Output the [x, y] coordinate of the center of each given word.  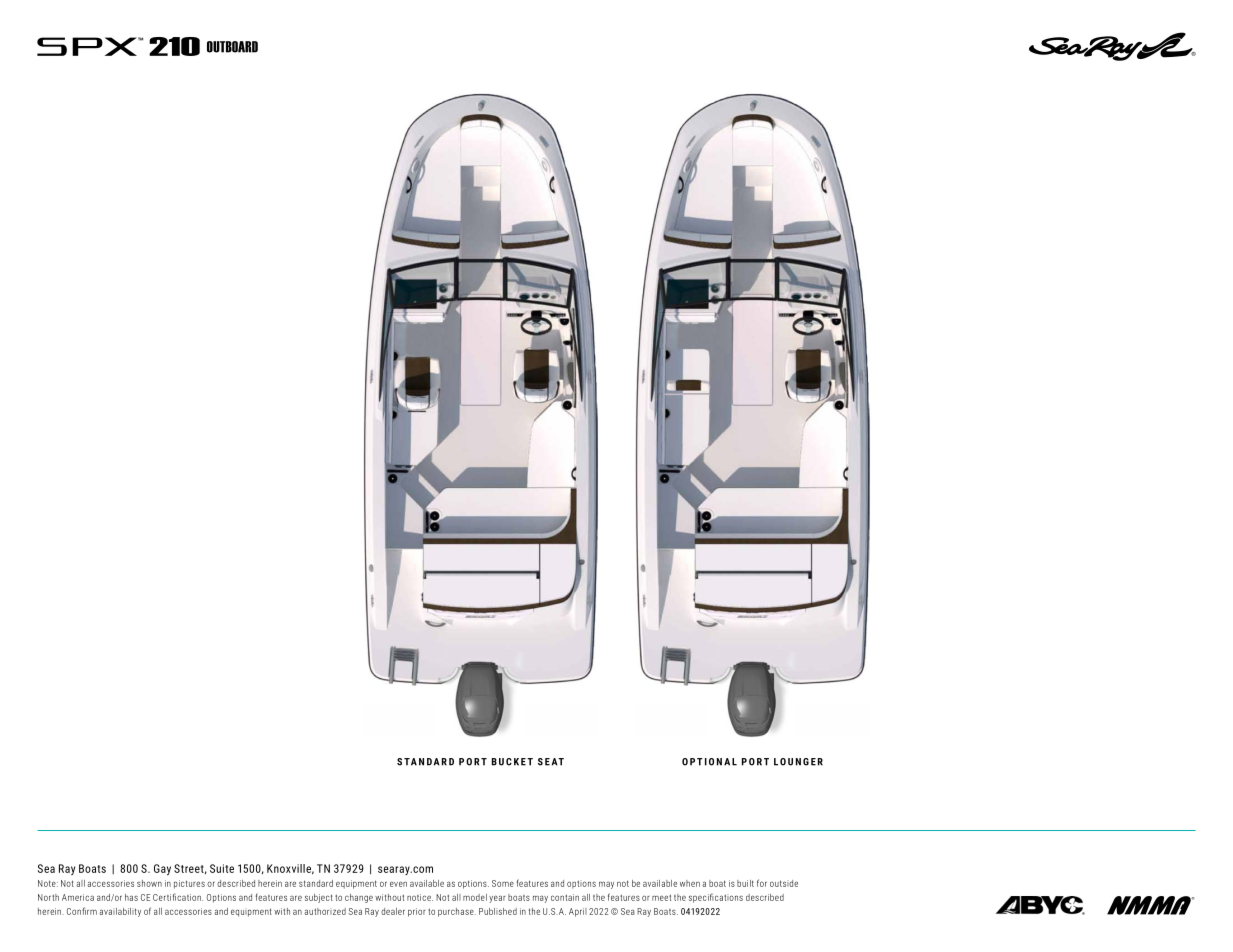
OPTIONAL [709, 762]
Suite [222, 868]
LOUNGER [798, 762]
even [398, 884]
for [762, 883]
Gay [162, 870]
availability [120, 912]
